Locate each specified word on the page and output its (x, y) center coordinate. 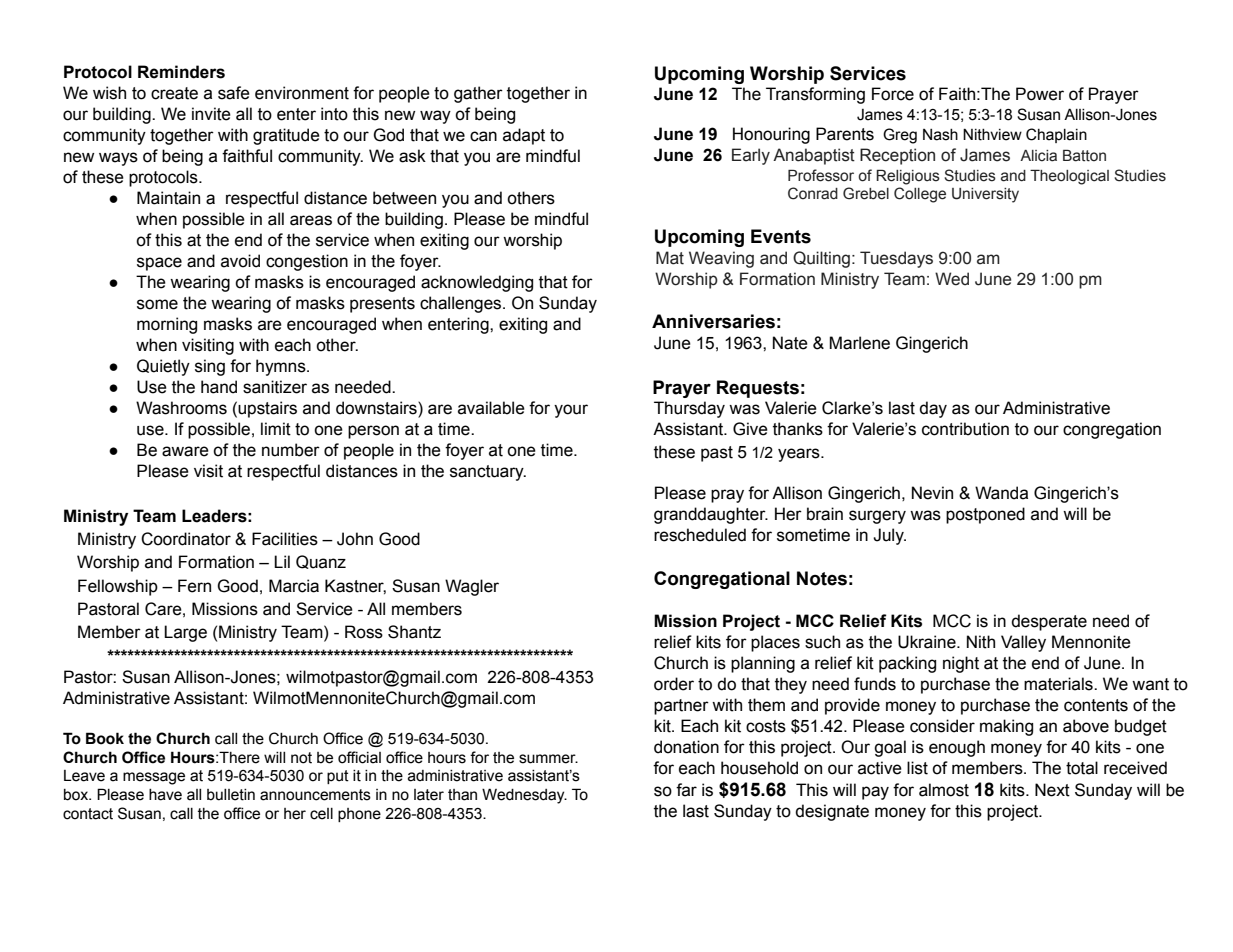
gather (478, 94)
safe (234, 93)
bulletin (231, 795)
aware (185, 451)
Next (1052, 790)
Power (1040, 94)
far (686, 790)
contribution (965, 429)
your (571, 411)
